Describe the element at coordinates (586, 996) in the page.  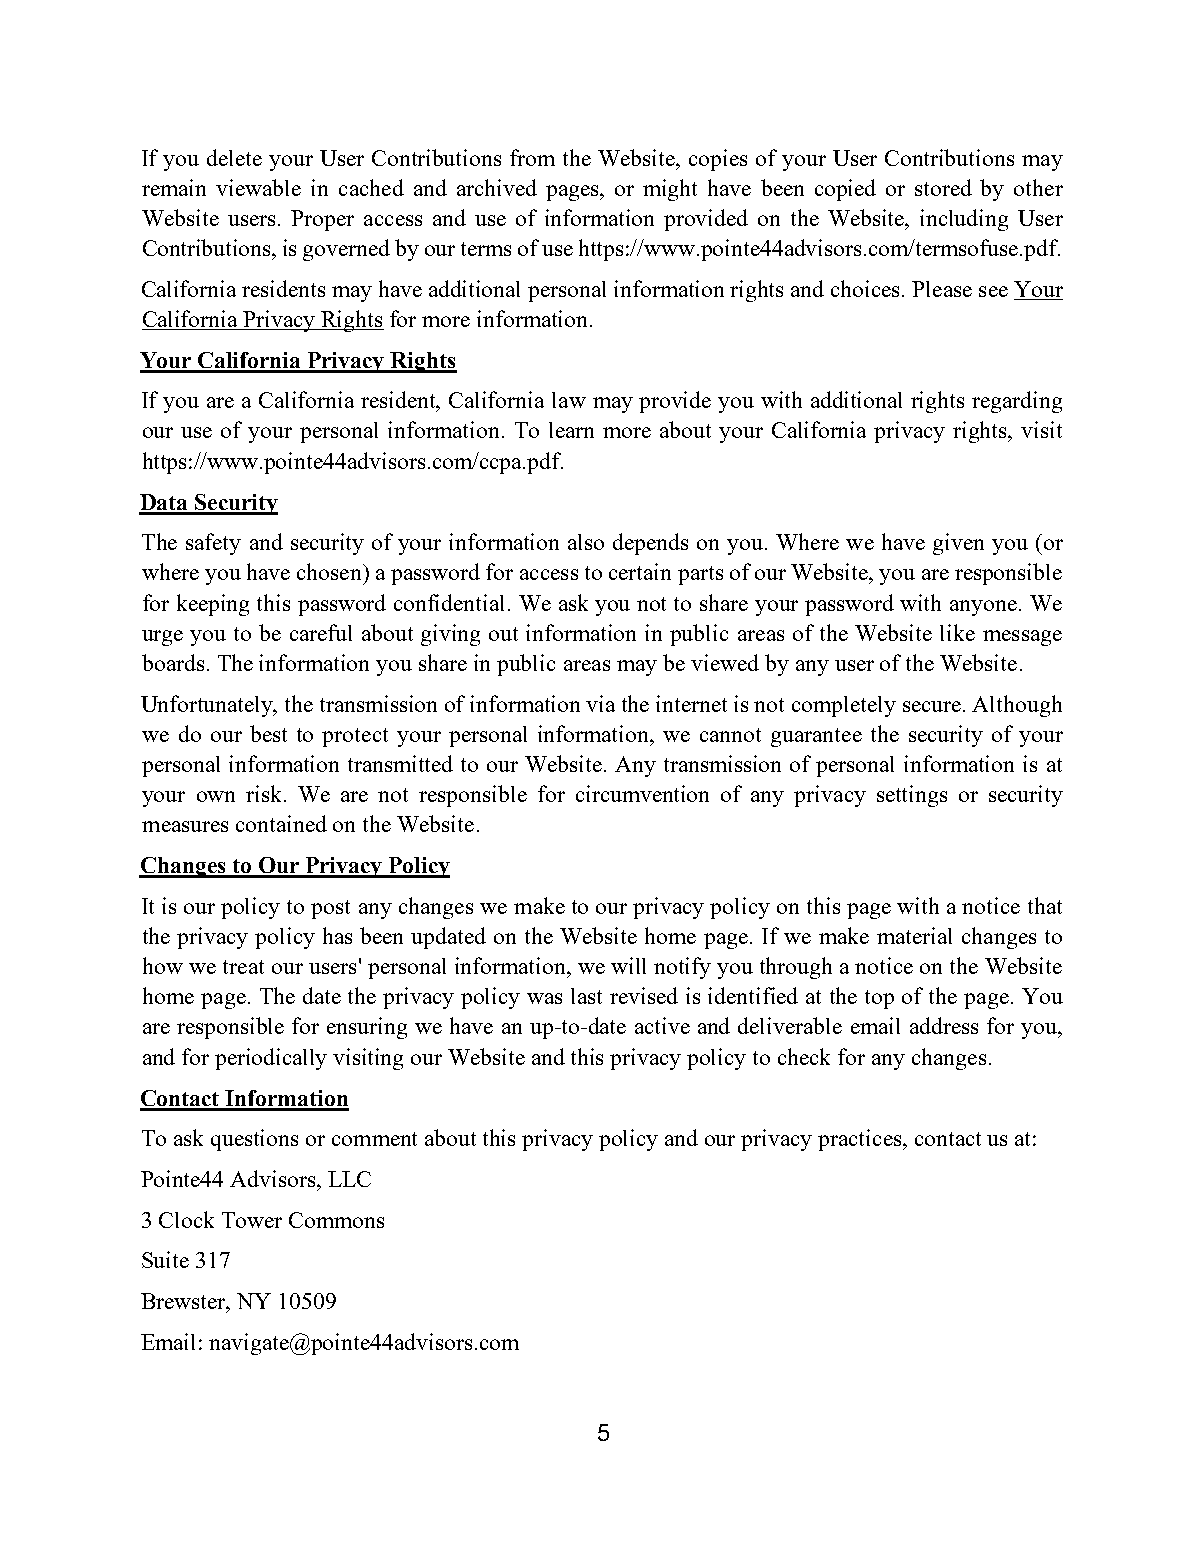
I see `last` at that location.
